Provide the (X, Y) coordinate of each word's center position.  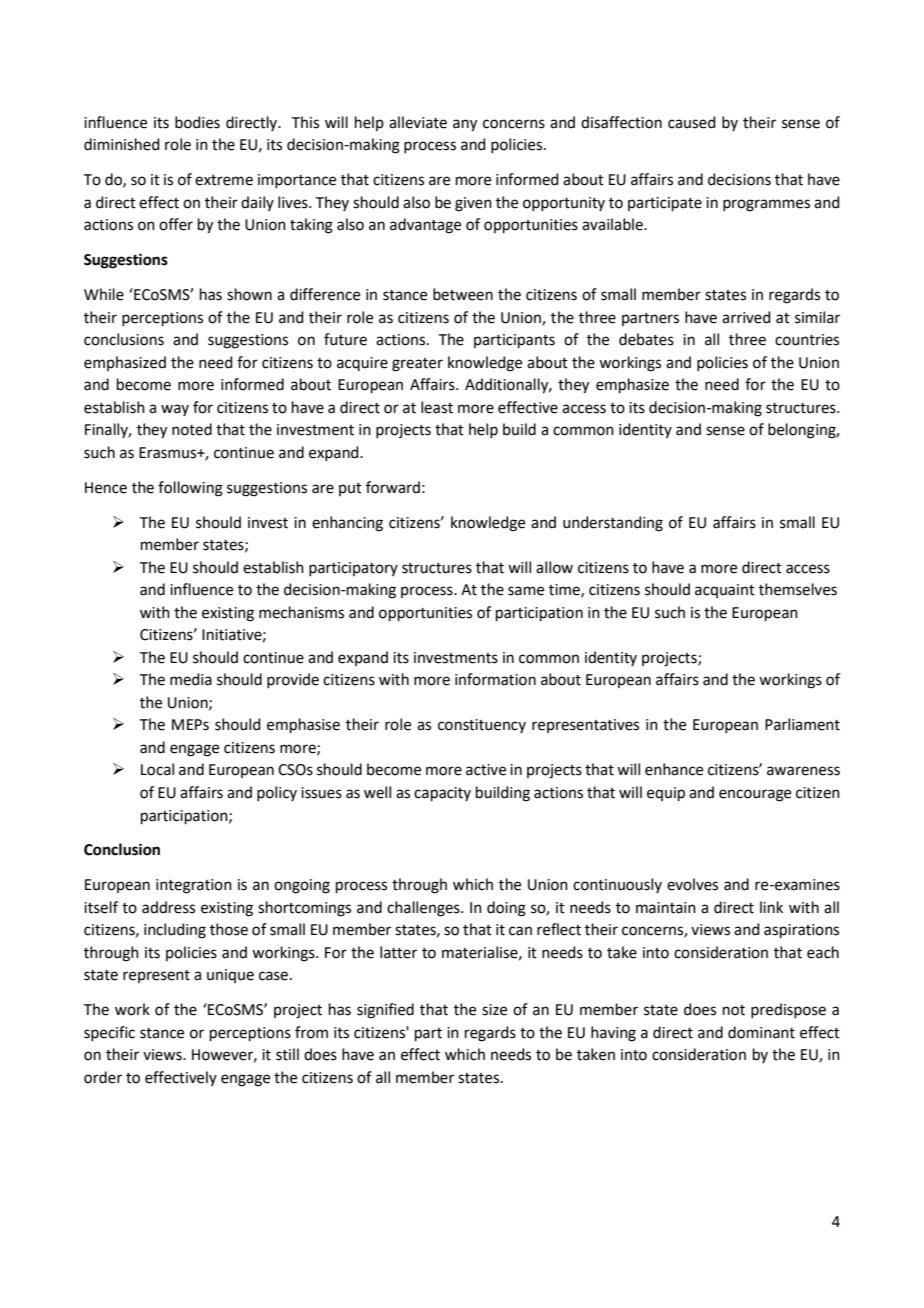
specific (109, 1033)
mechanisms (301, 612)
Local (157, 769)
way (175, 410)
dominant (761, 1032)
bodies (197, 122)
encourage (755, 795)
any (465, 125)
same (526, 591)
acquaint (725, 591)
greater (417, 365)
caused (692, 122)
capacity (442, 794)
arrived (746, 317)
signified (385, 1011)
